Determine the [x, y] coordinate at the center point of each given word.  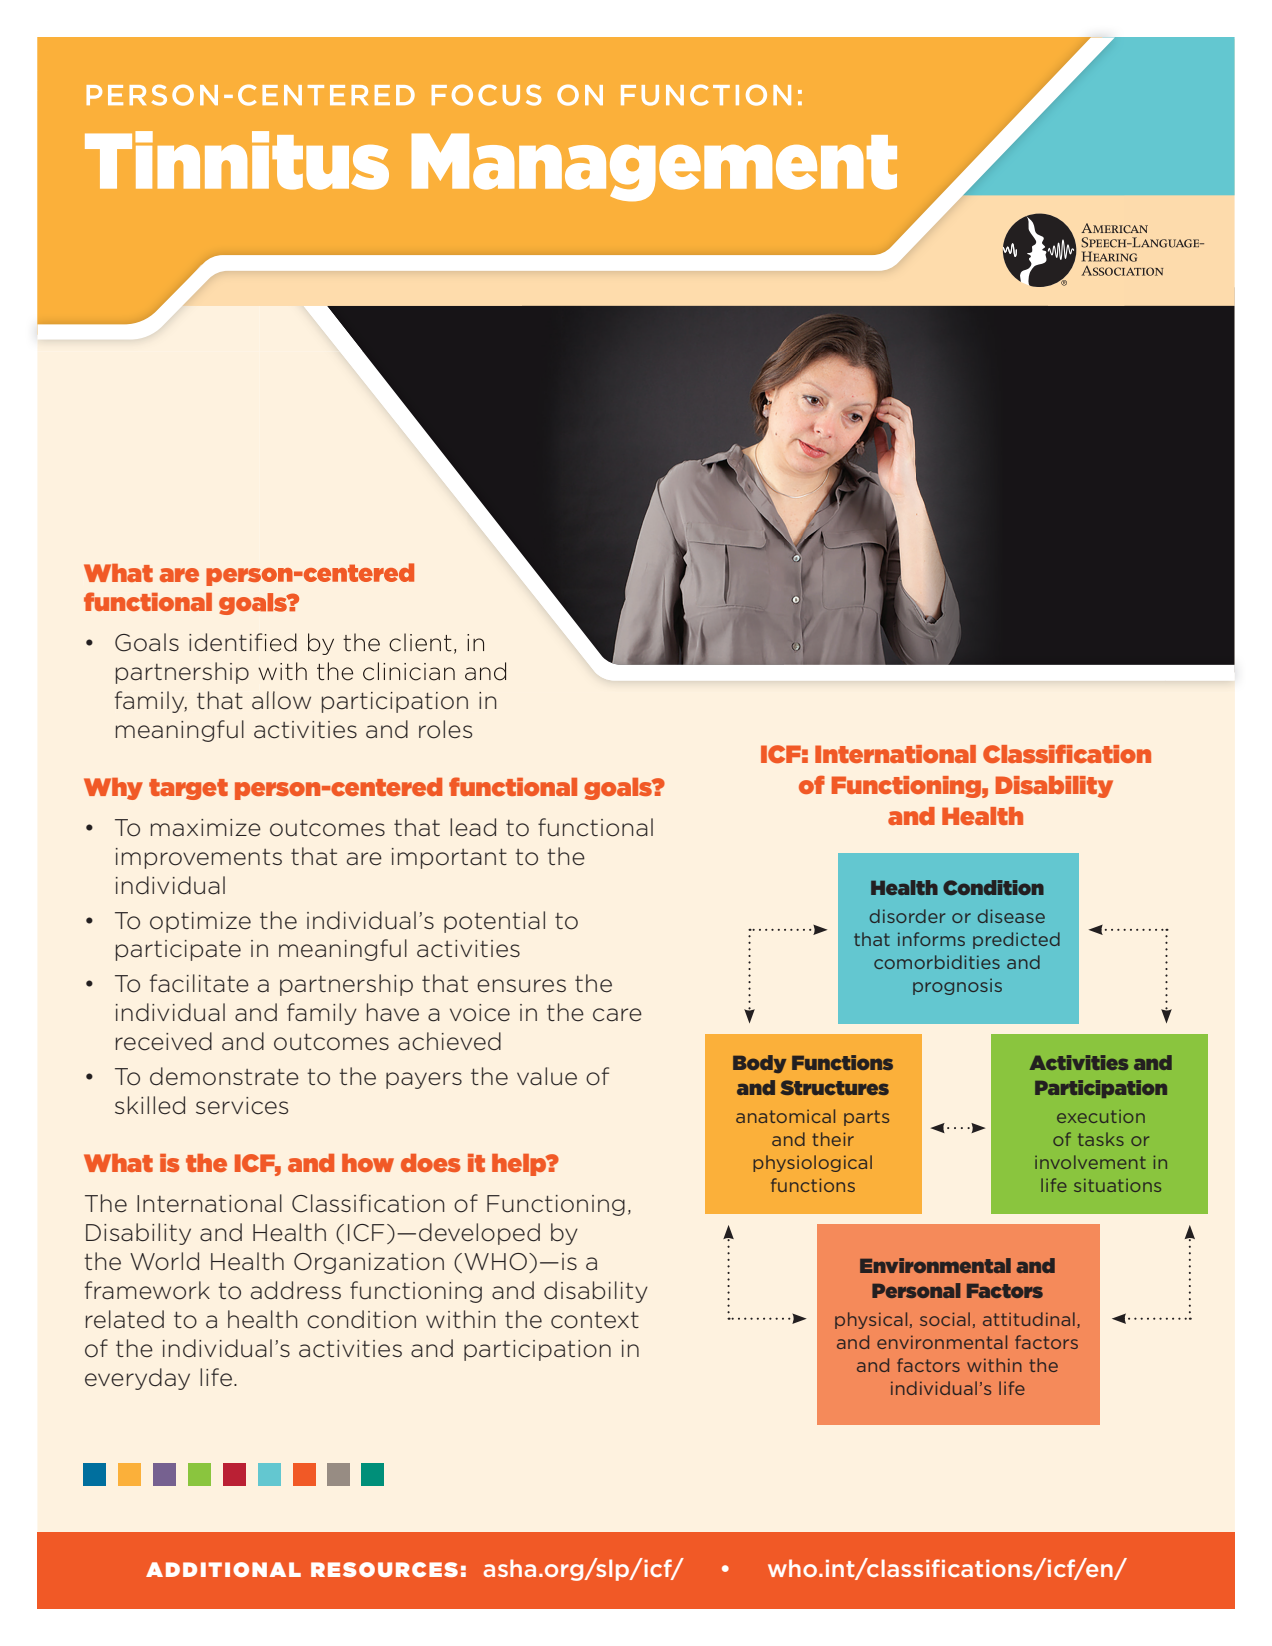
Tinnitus [237, 160]
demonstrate [224, 1076]
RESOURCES [384, 1569]
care [617, 1015]
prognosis [957, 987]
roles [445, 729]
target [188, 789]
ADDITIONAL [223, 1569]
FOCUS [486, 95]
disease [1011, 916]
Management [654, 167]
